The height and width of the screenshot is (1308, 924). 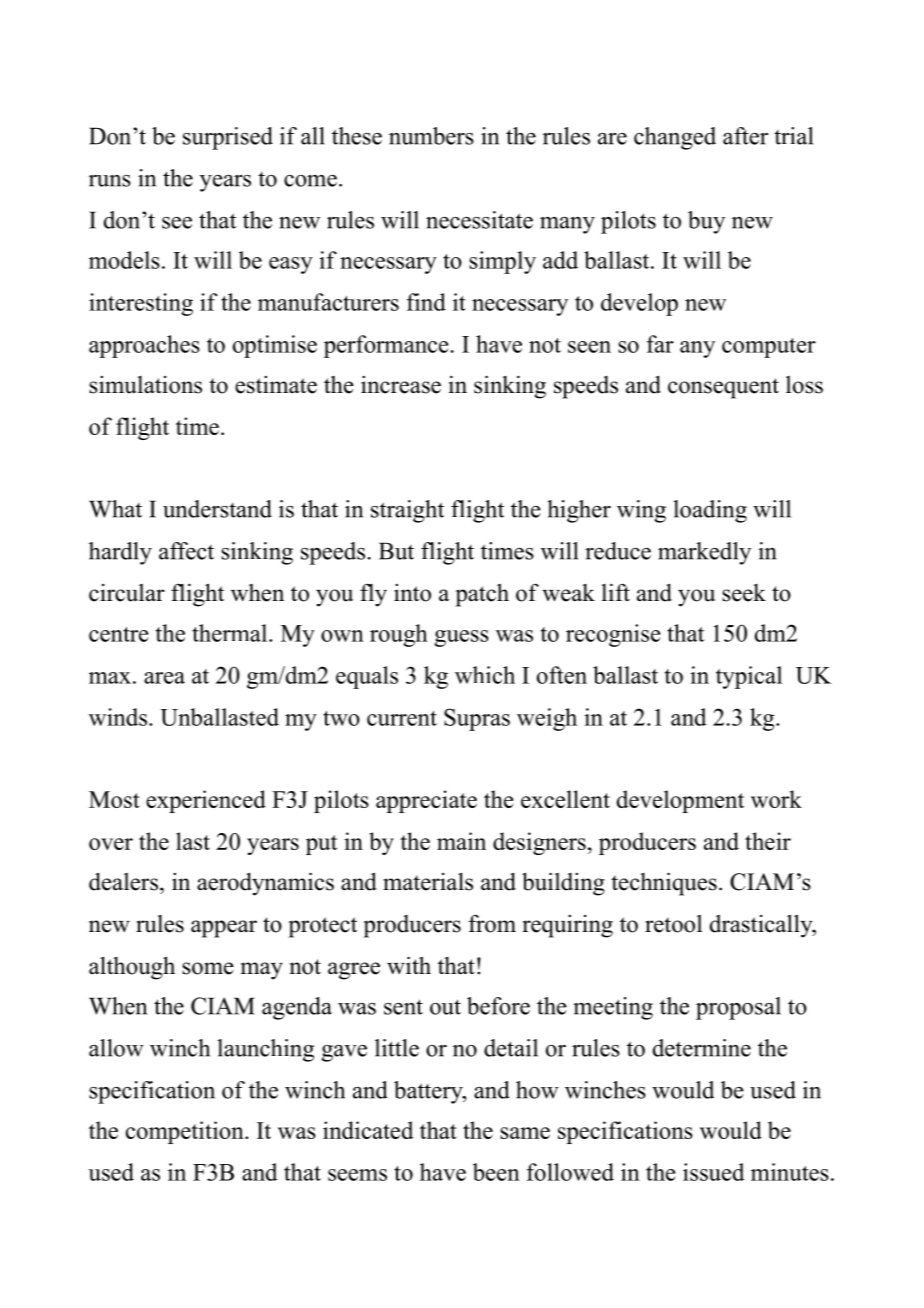 I want to click on after, so click(x=745, y=136).
